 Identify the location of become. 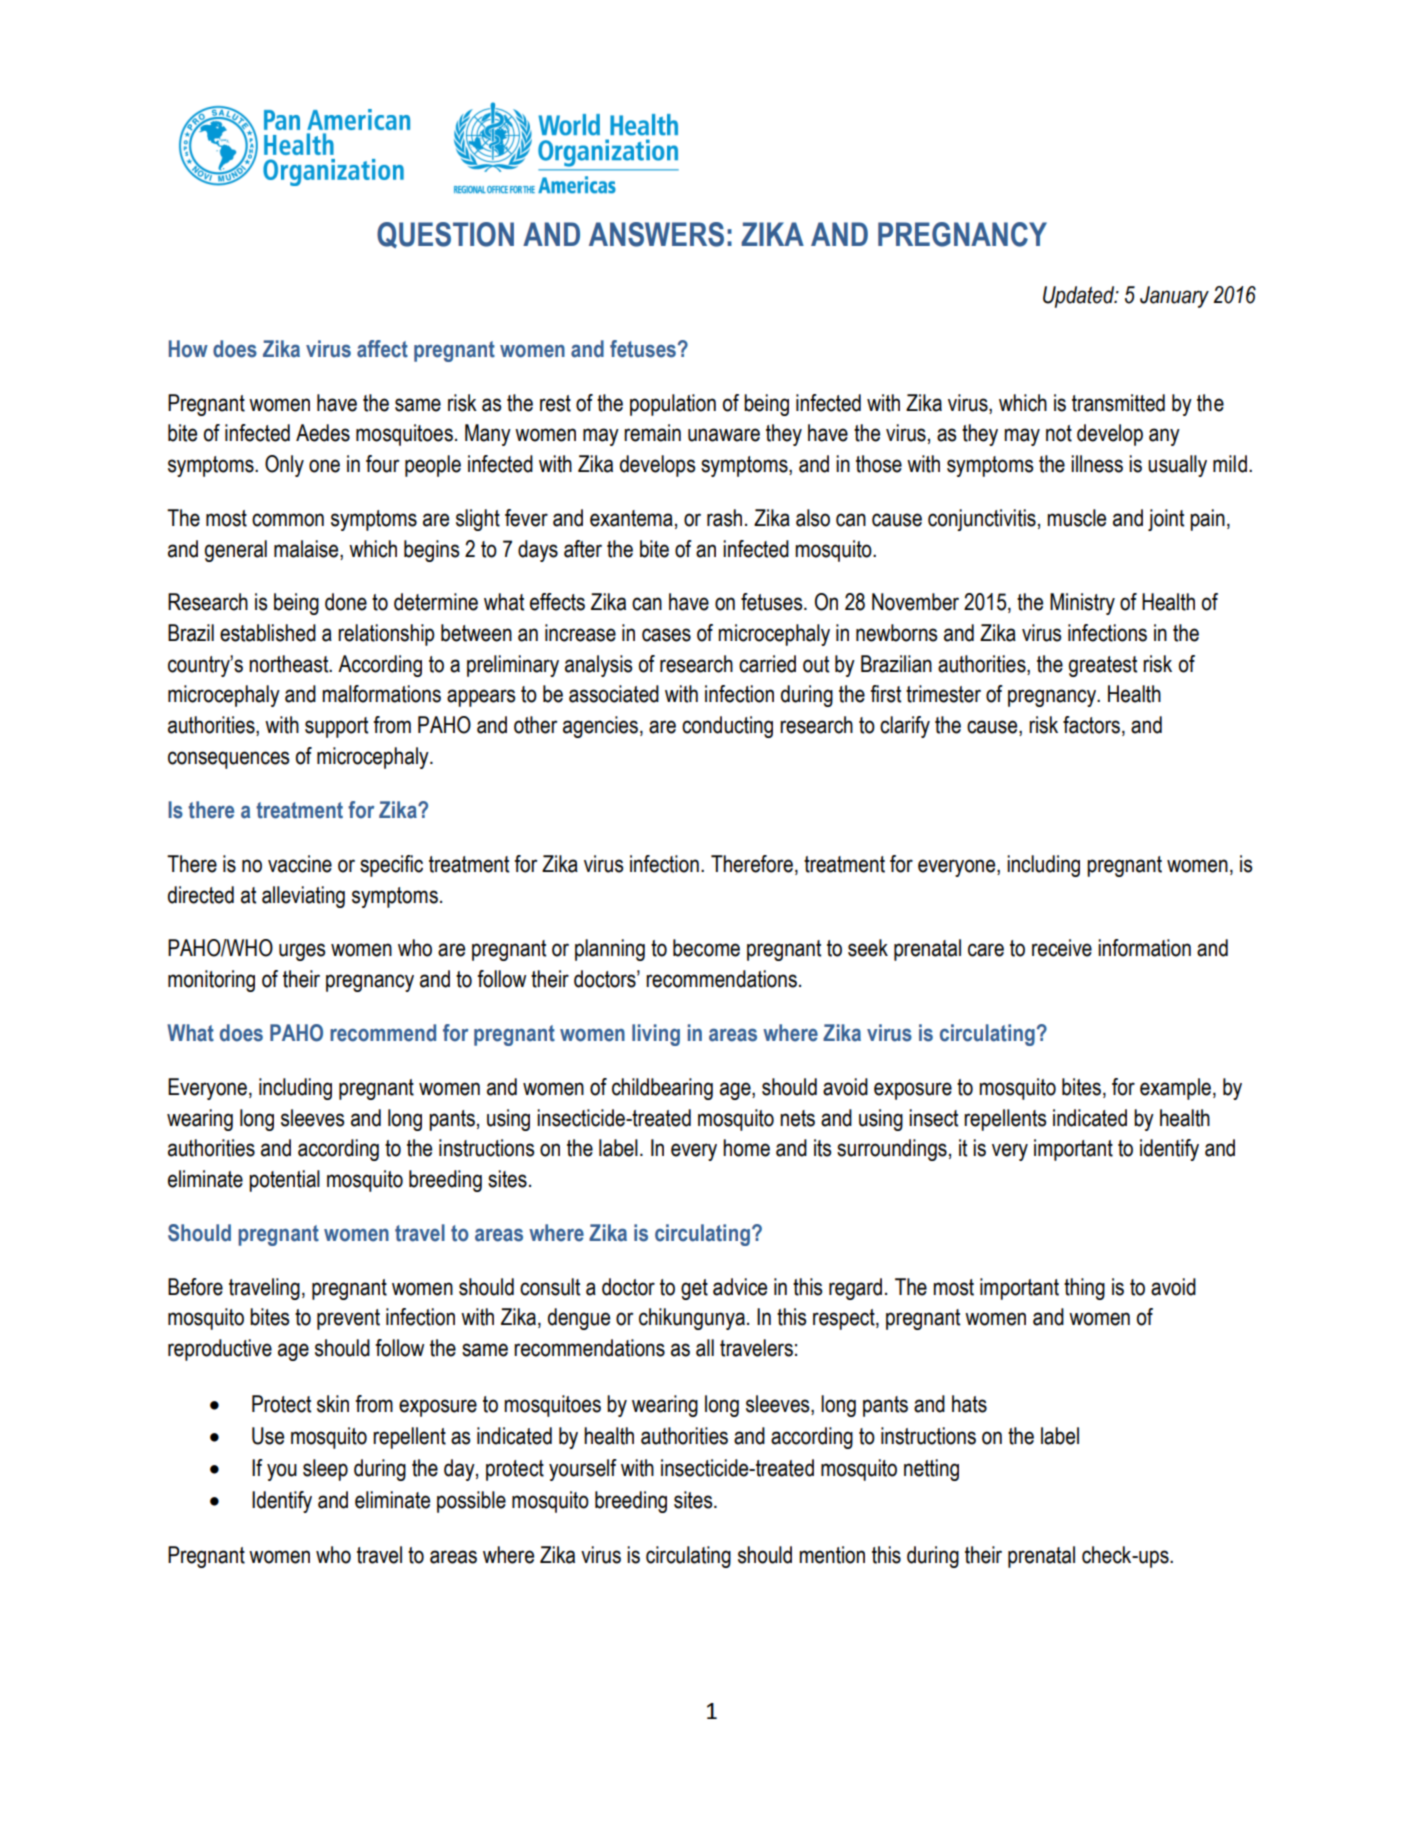
(706, 948).
